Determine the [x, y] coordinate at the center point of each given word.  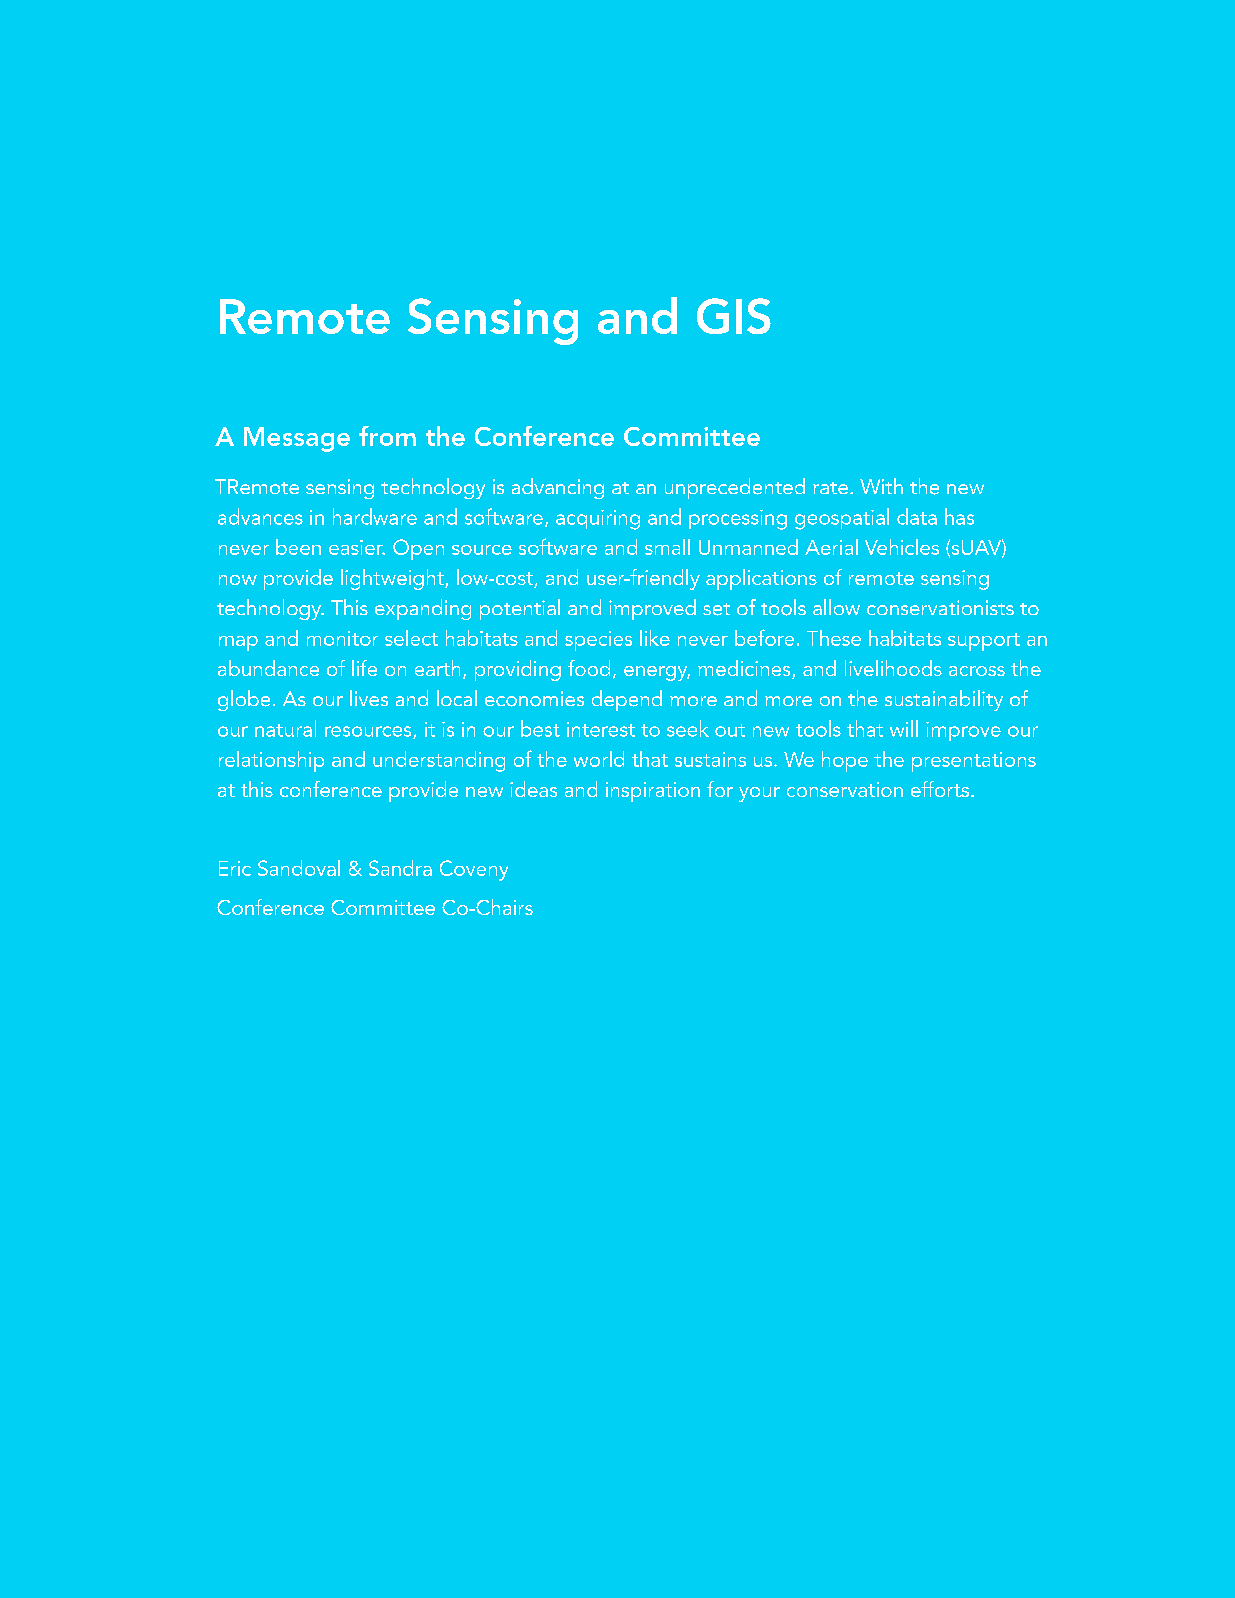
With [881, 486]
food [589, 668]
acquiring [598, 520]
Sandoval [299, 868]
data [917, 516]
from [387, 436]
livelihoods [893, 668]
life [364, 668]
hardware [375, 516]
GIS [734, 316]
